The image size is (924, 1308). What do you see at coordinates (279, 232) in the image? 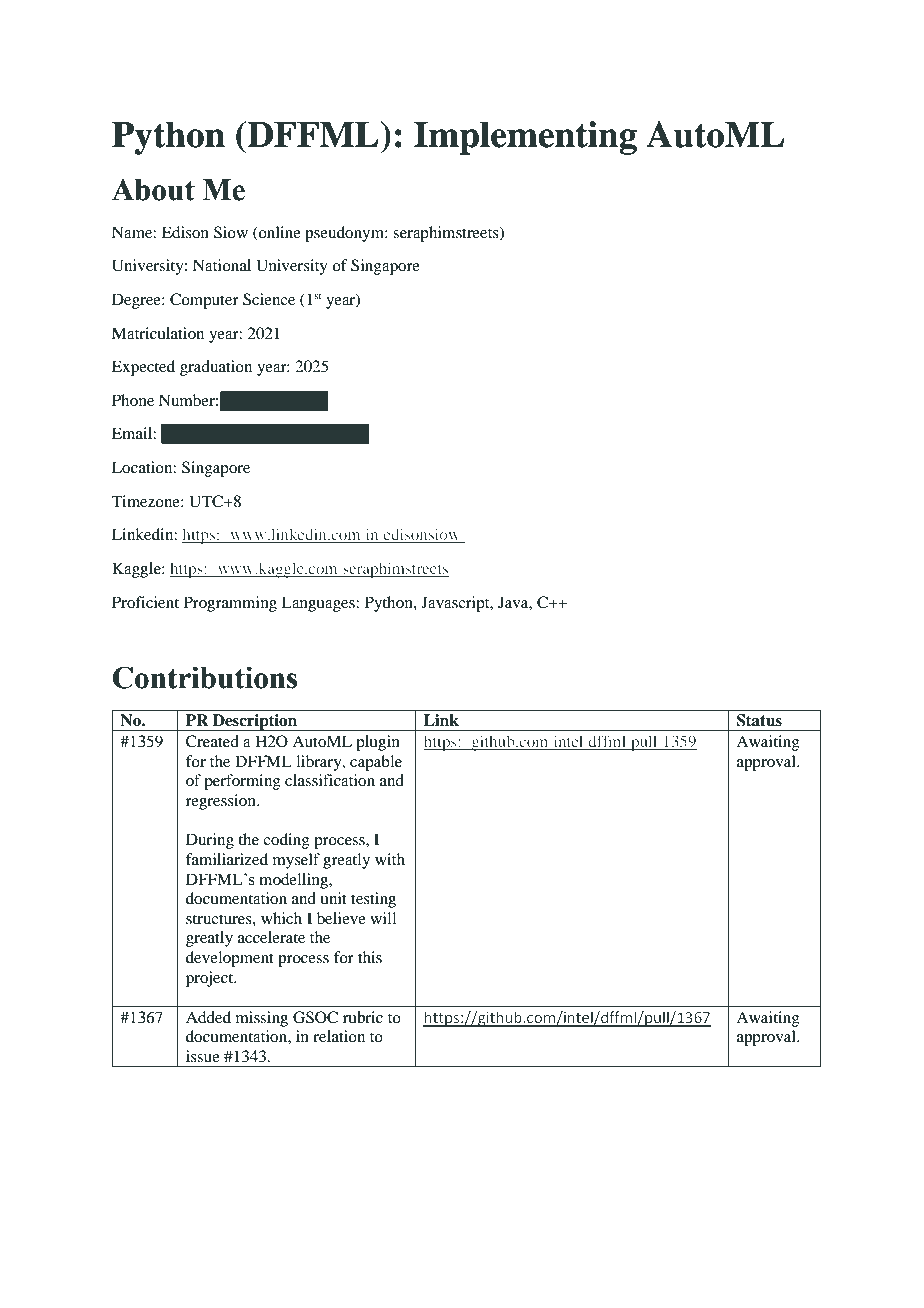
I see `online` at bounding box center [279, 232].
